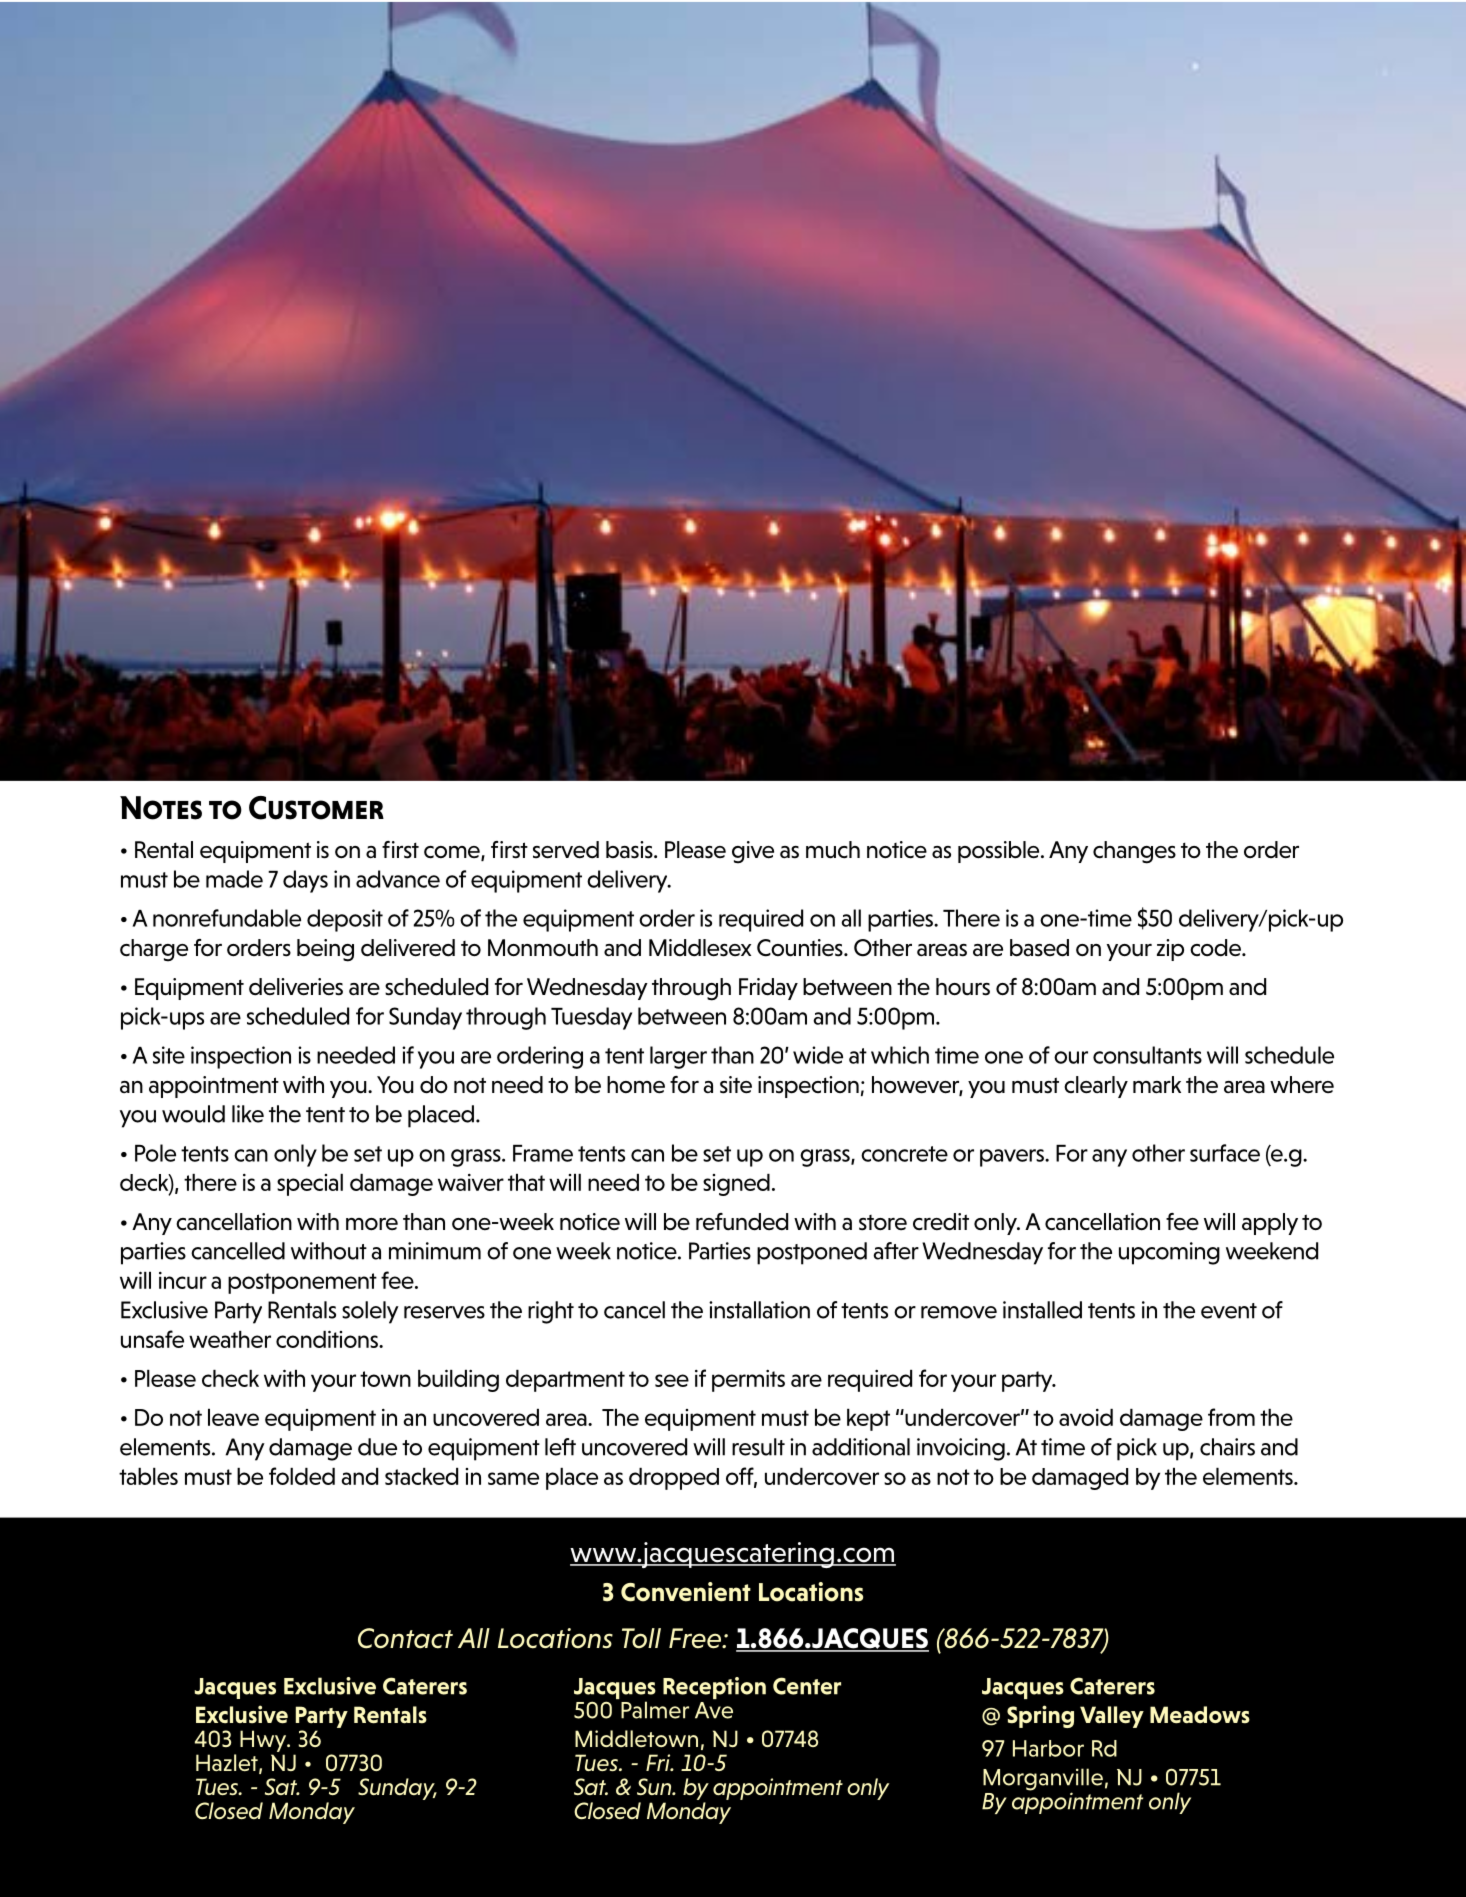 The width and height of the screenshot is (1466, 1897). I want to click on Convenient, so click(686, 1592).
